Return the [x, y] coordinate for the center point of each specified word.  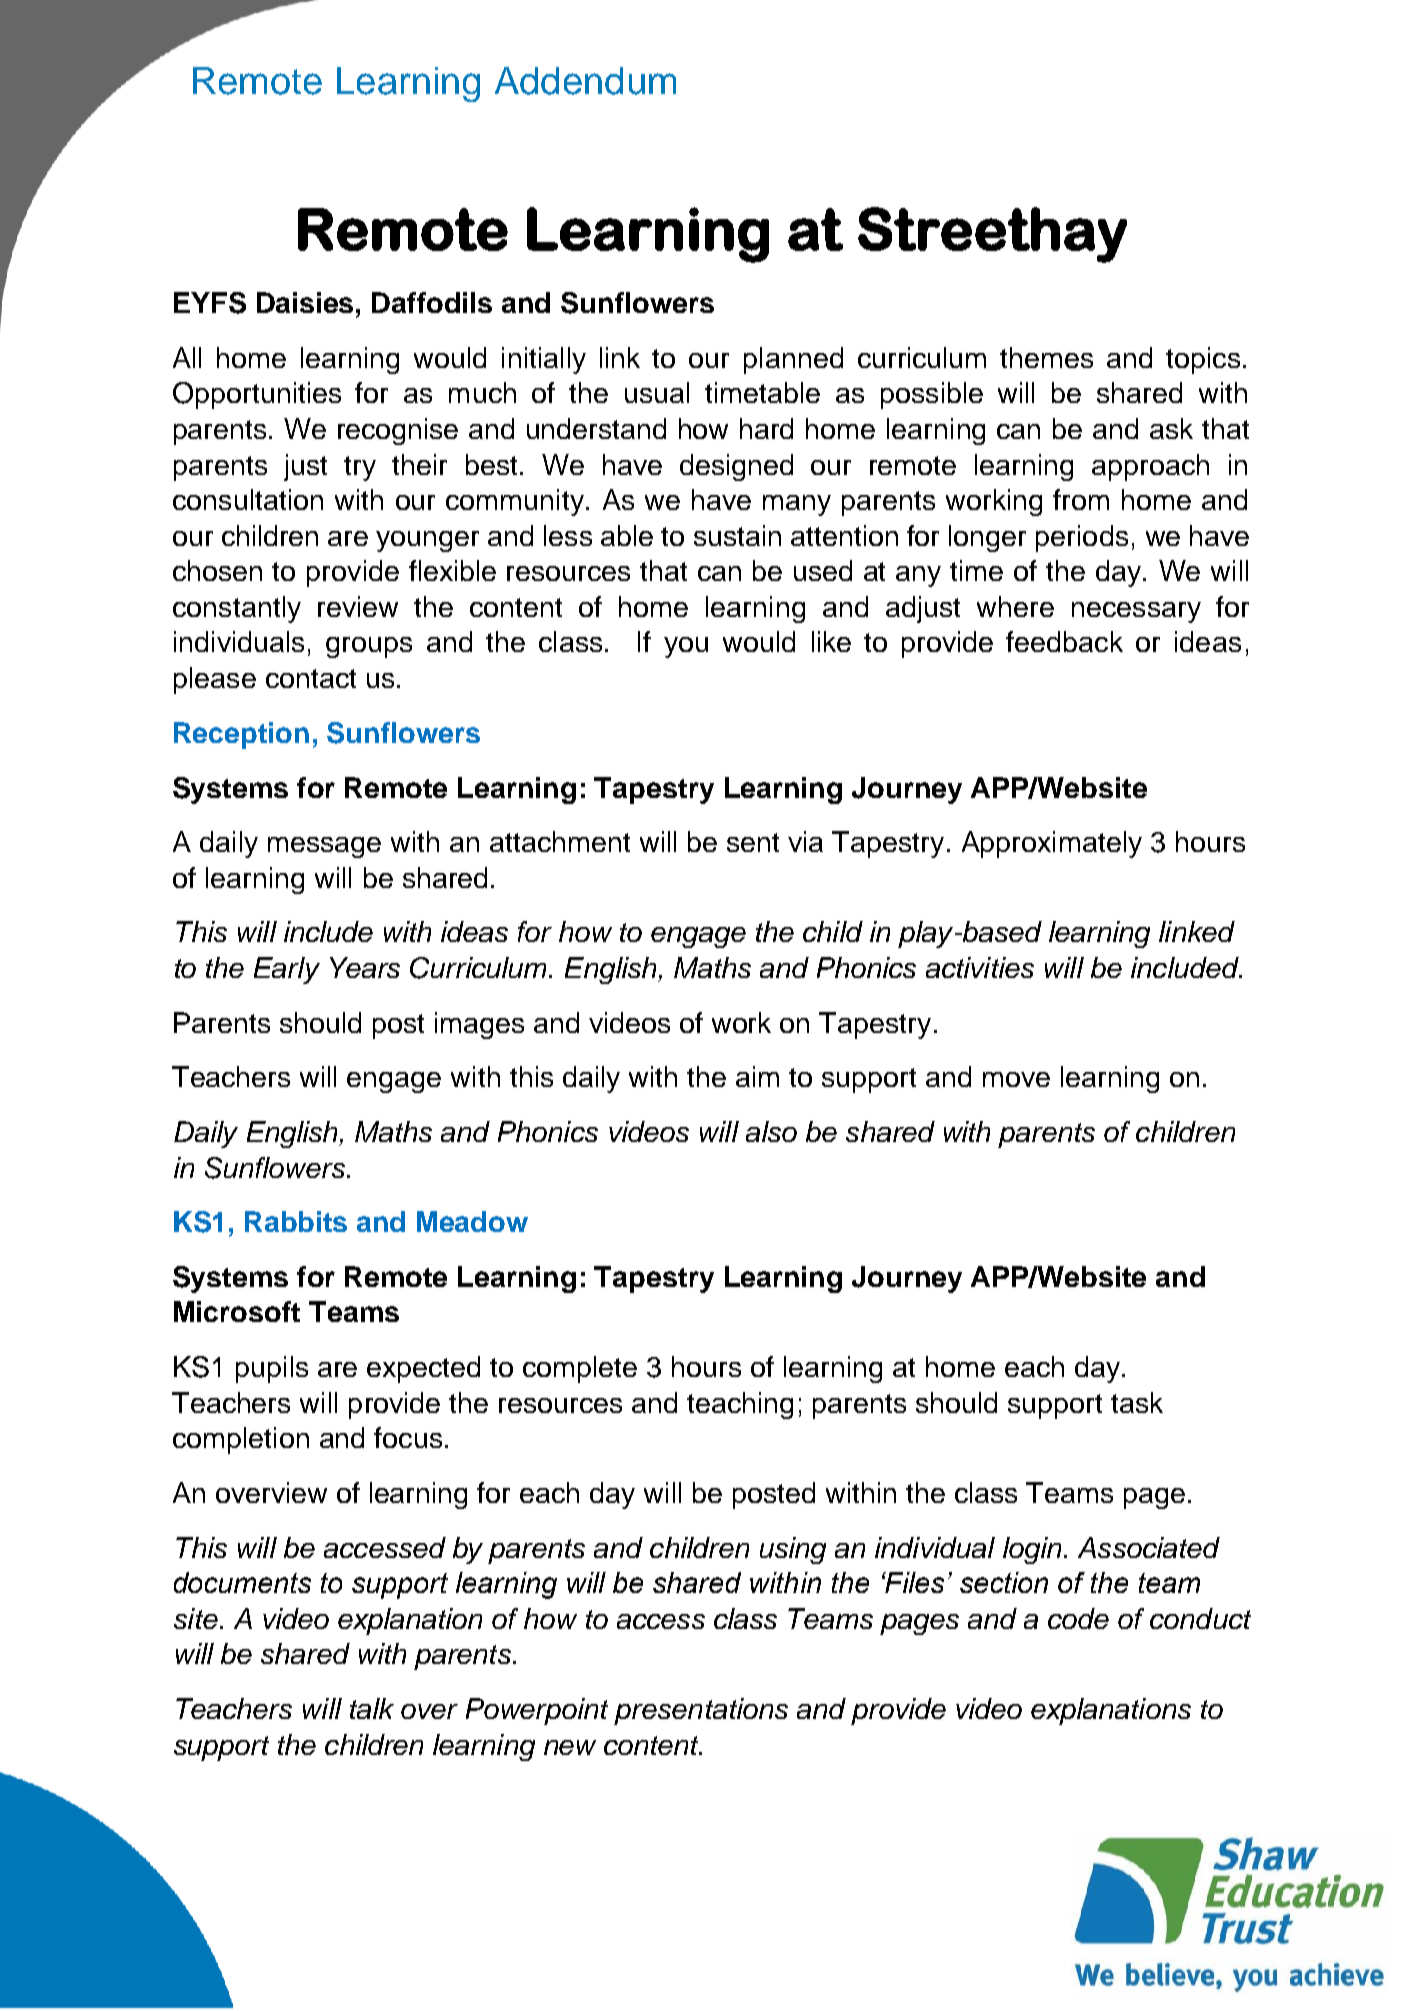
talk [372, 1708]
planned [793, 360]
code [1078, 1618]
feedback [1064, 641]
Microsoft [237, 1311]
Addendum [585, 81]
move [1016, 1079]
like [831, 641]
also [771, 1131]
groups [369, 647]
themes [1046, 357]
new [570, 1747]
